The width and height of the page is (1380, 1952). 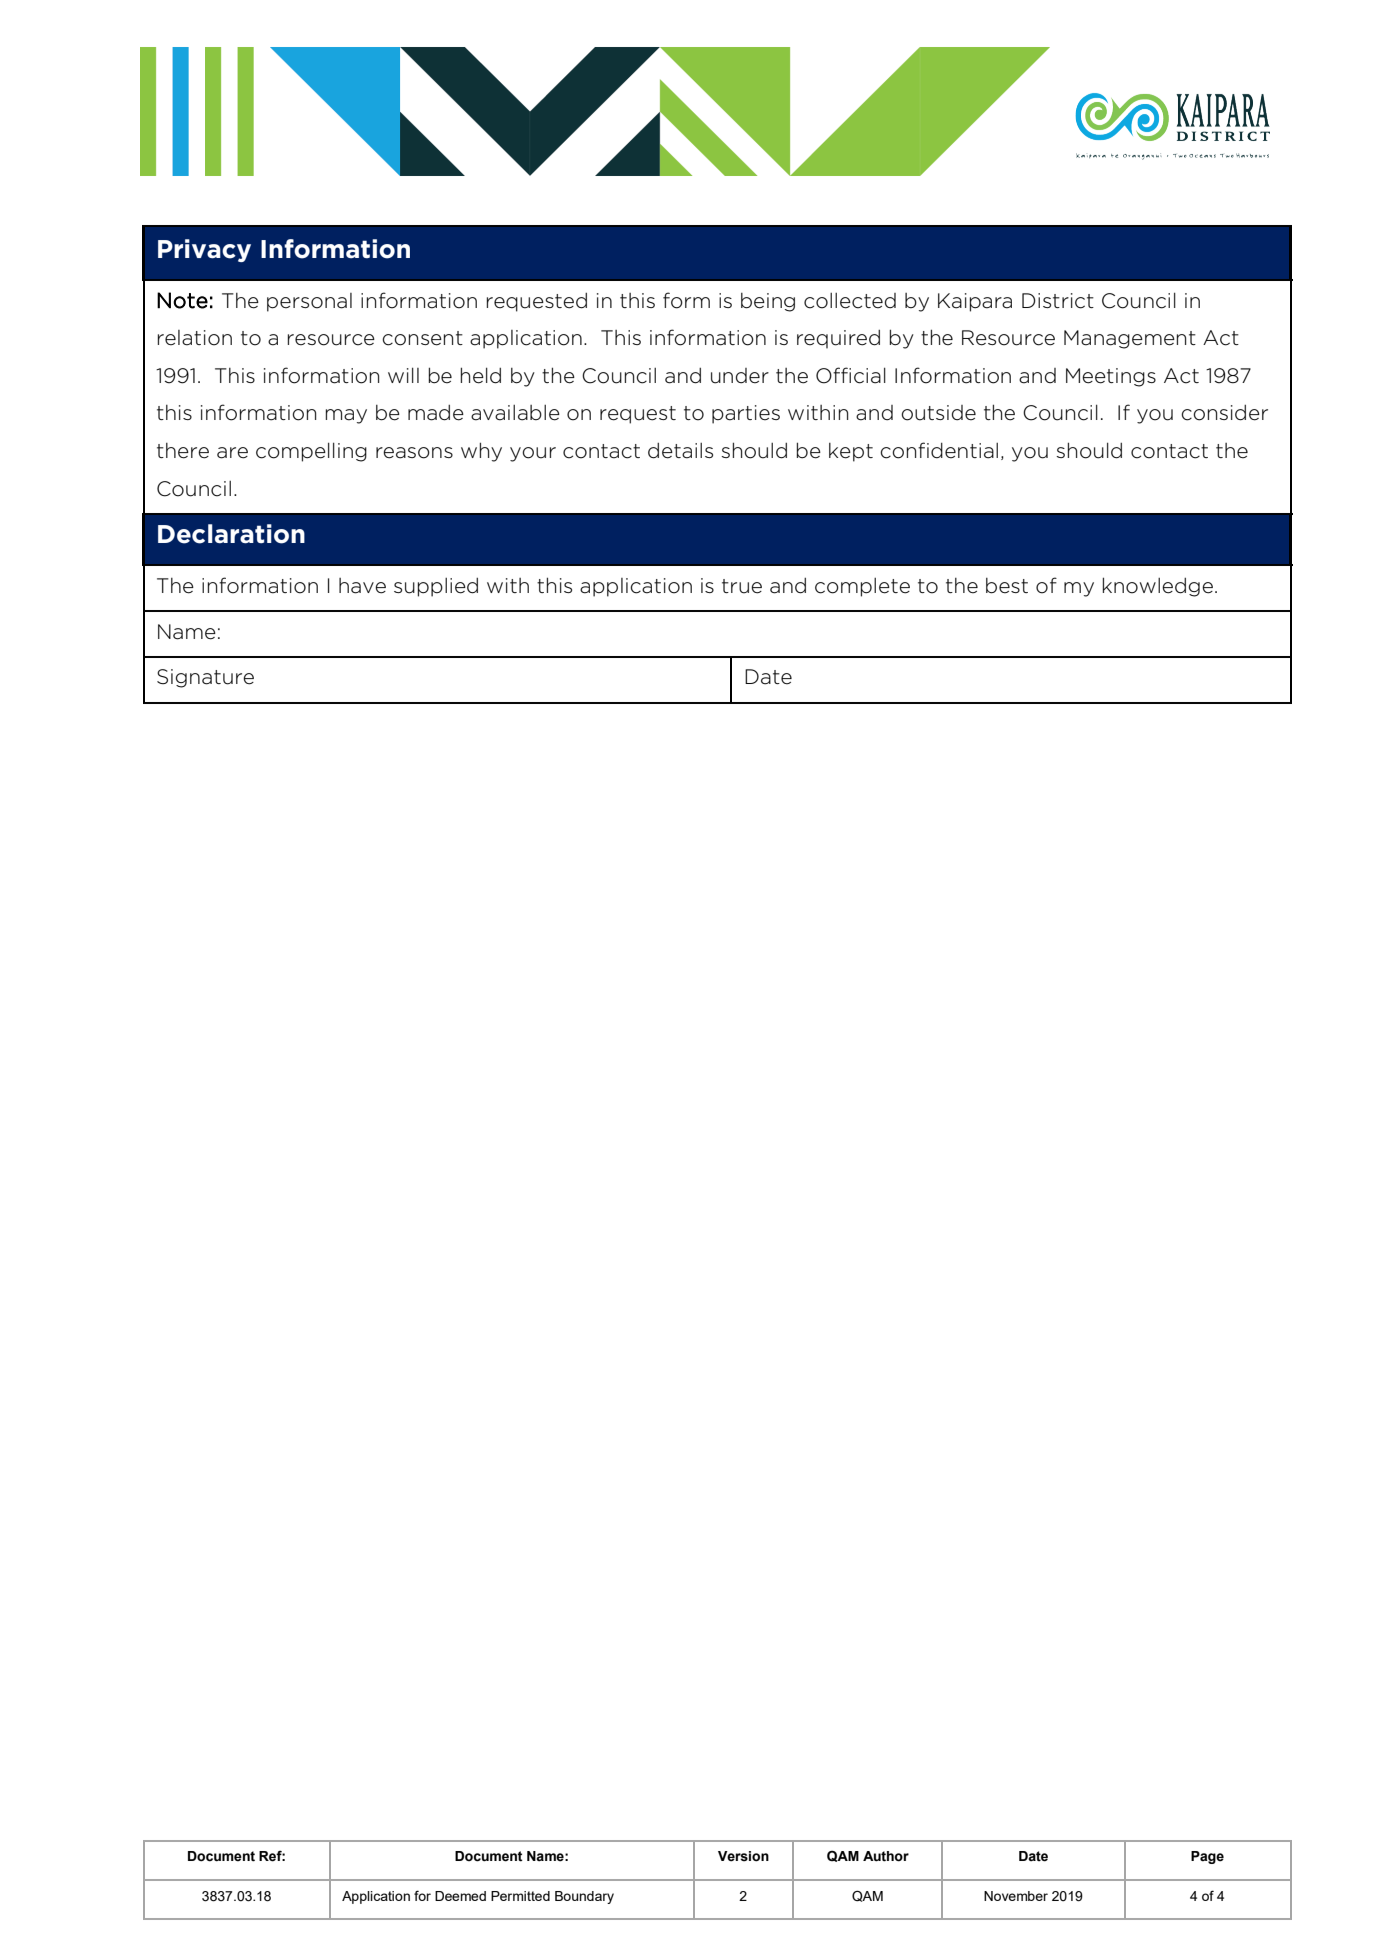 What do you see at coordinates (584, 1897) in the page?
I see `Boundary` at bounding box center [584, 1897].
